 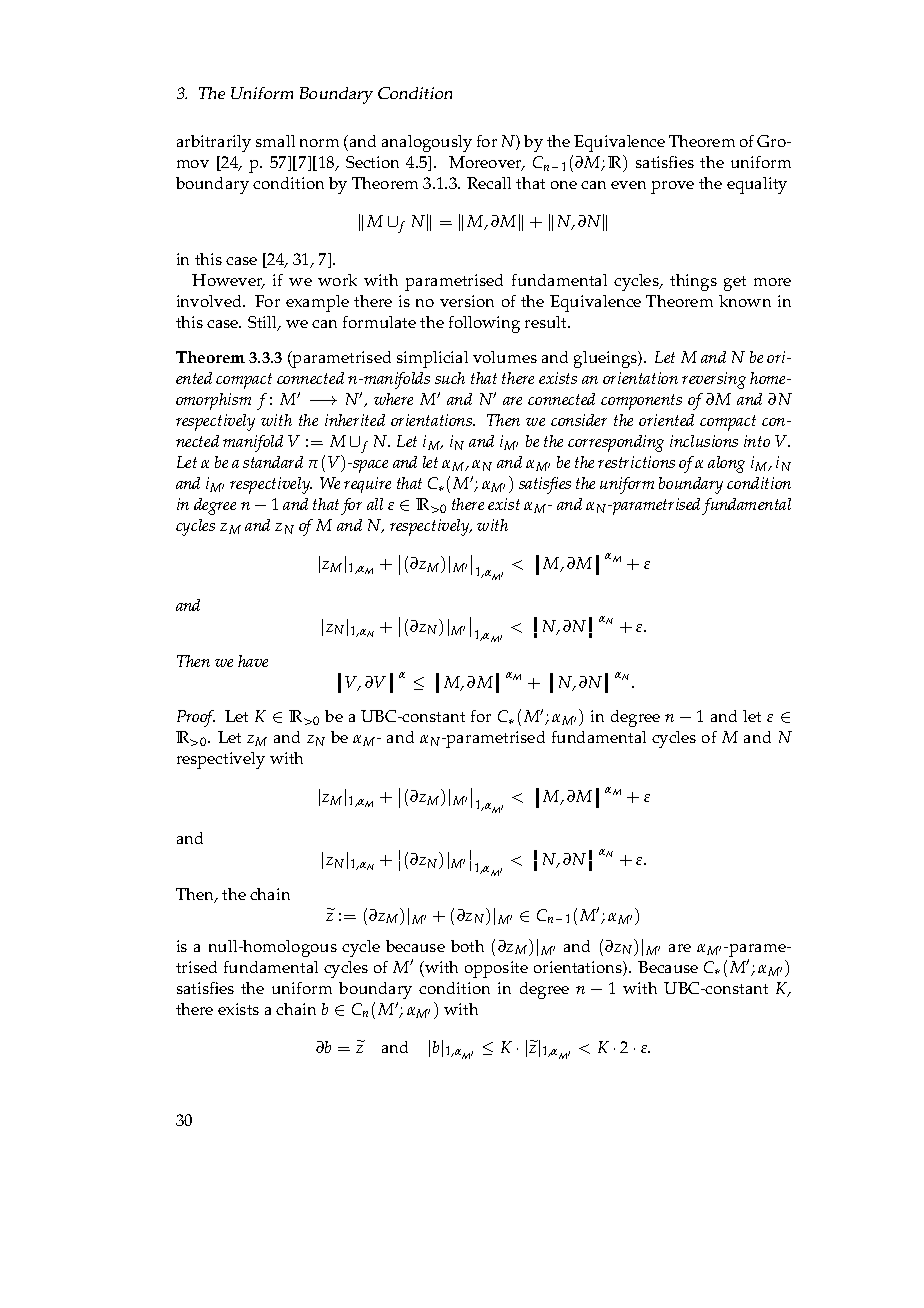 What do you see at coordinates (467, 946) in the image?
I see `both` at bounding box center [467, 946].
